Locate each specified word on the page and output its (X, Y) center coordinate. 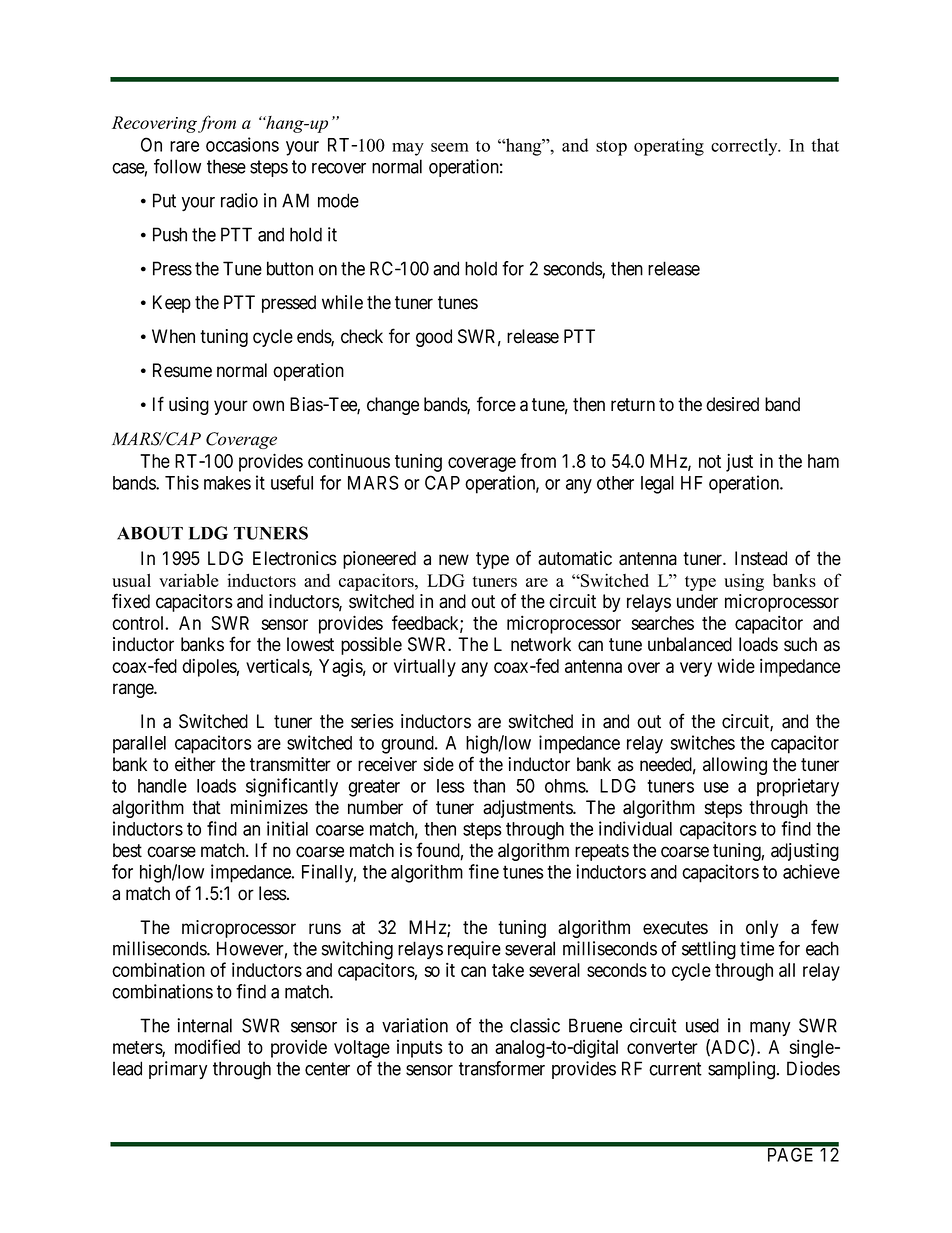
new (454, 560)
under (697, 601)
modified (207, 1046)
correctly (745, 147)
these (226, 166)
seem (450, 147)
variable (188, 580)
